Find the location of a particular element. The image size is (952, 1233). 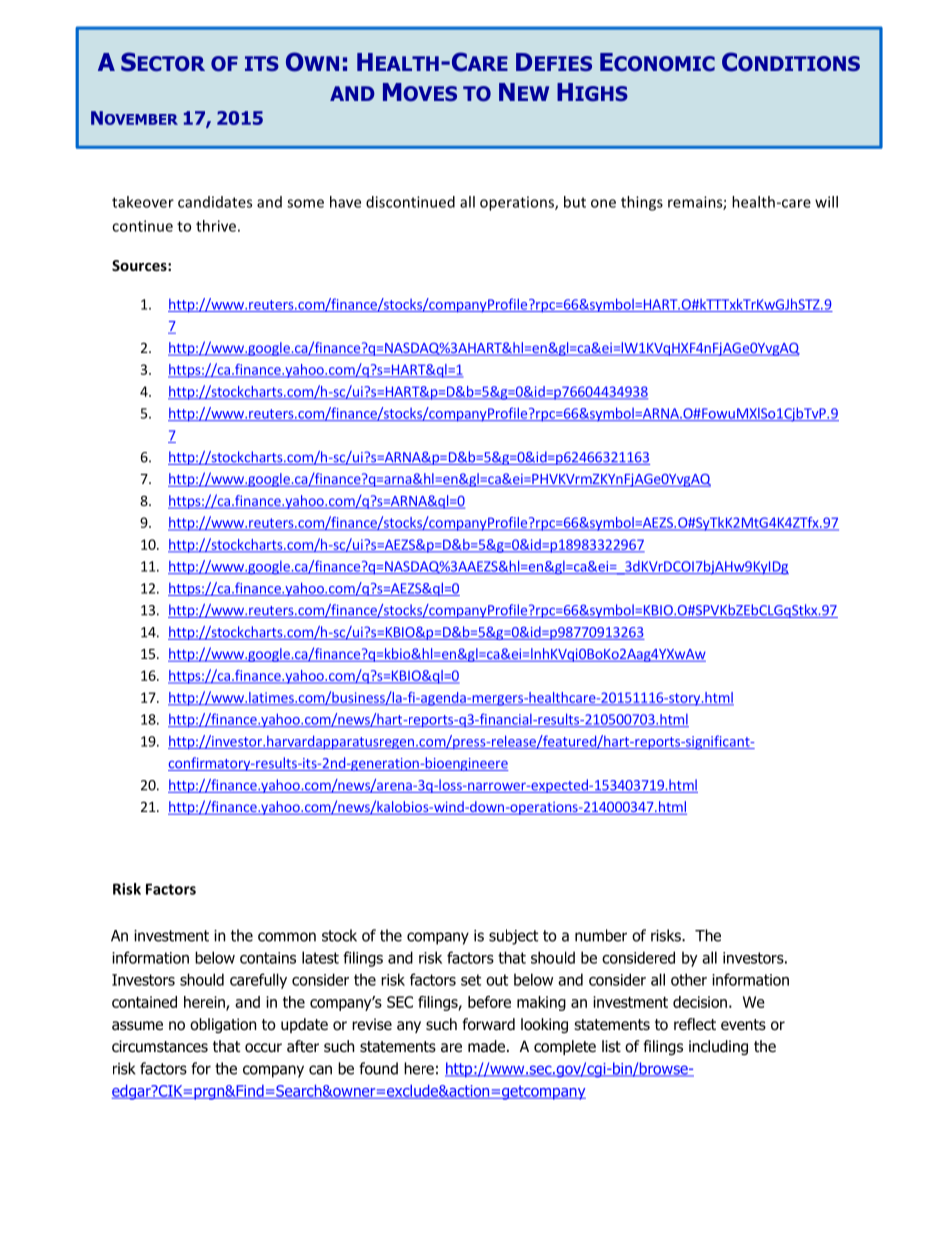

one is located at coordinates (603, 203).
